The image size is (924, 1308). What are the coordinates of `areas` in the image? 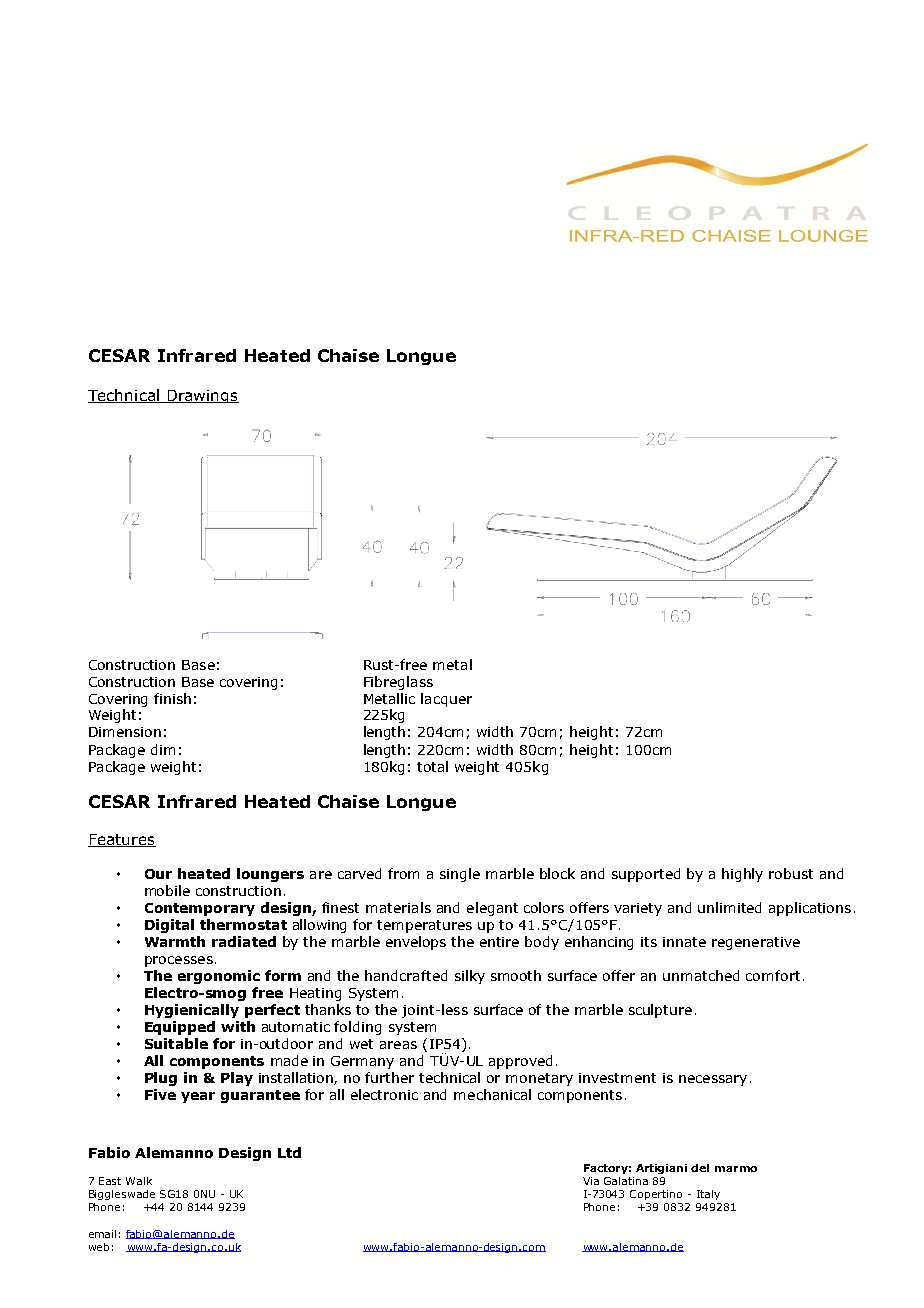 It's located at (398, 1045).
